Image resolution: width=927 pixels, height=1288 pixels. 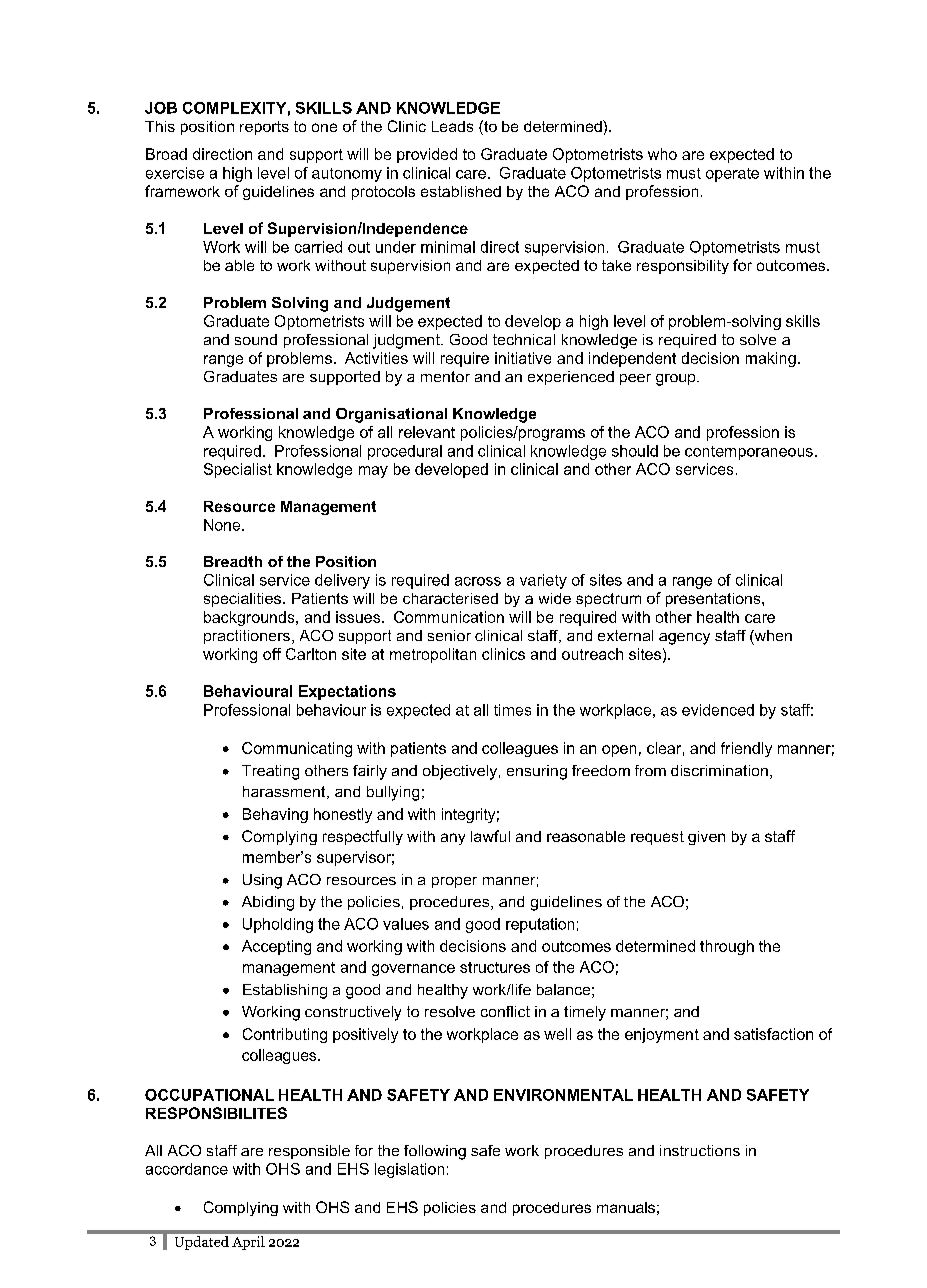 What do you see at coordinates (187, 1169) in the screenshot?
I see `accordance` at bounding box center [187, 1169].
